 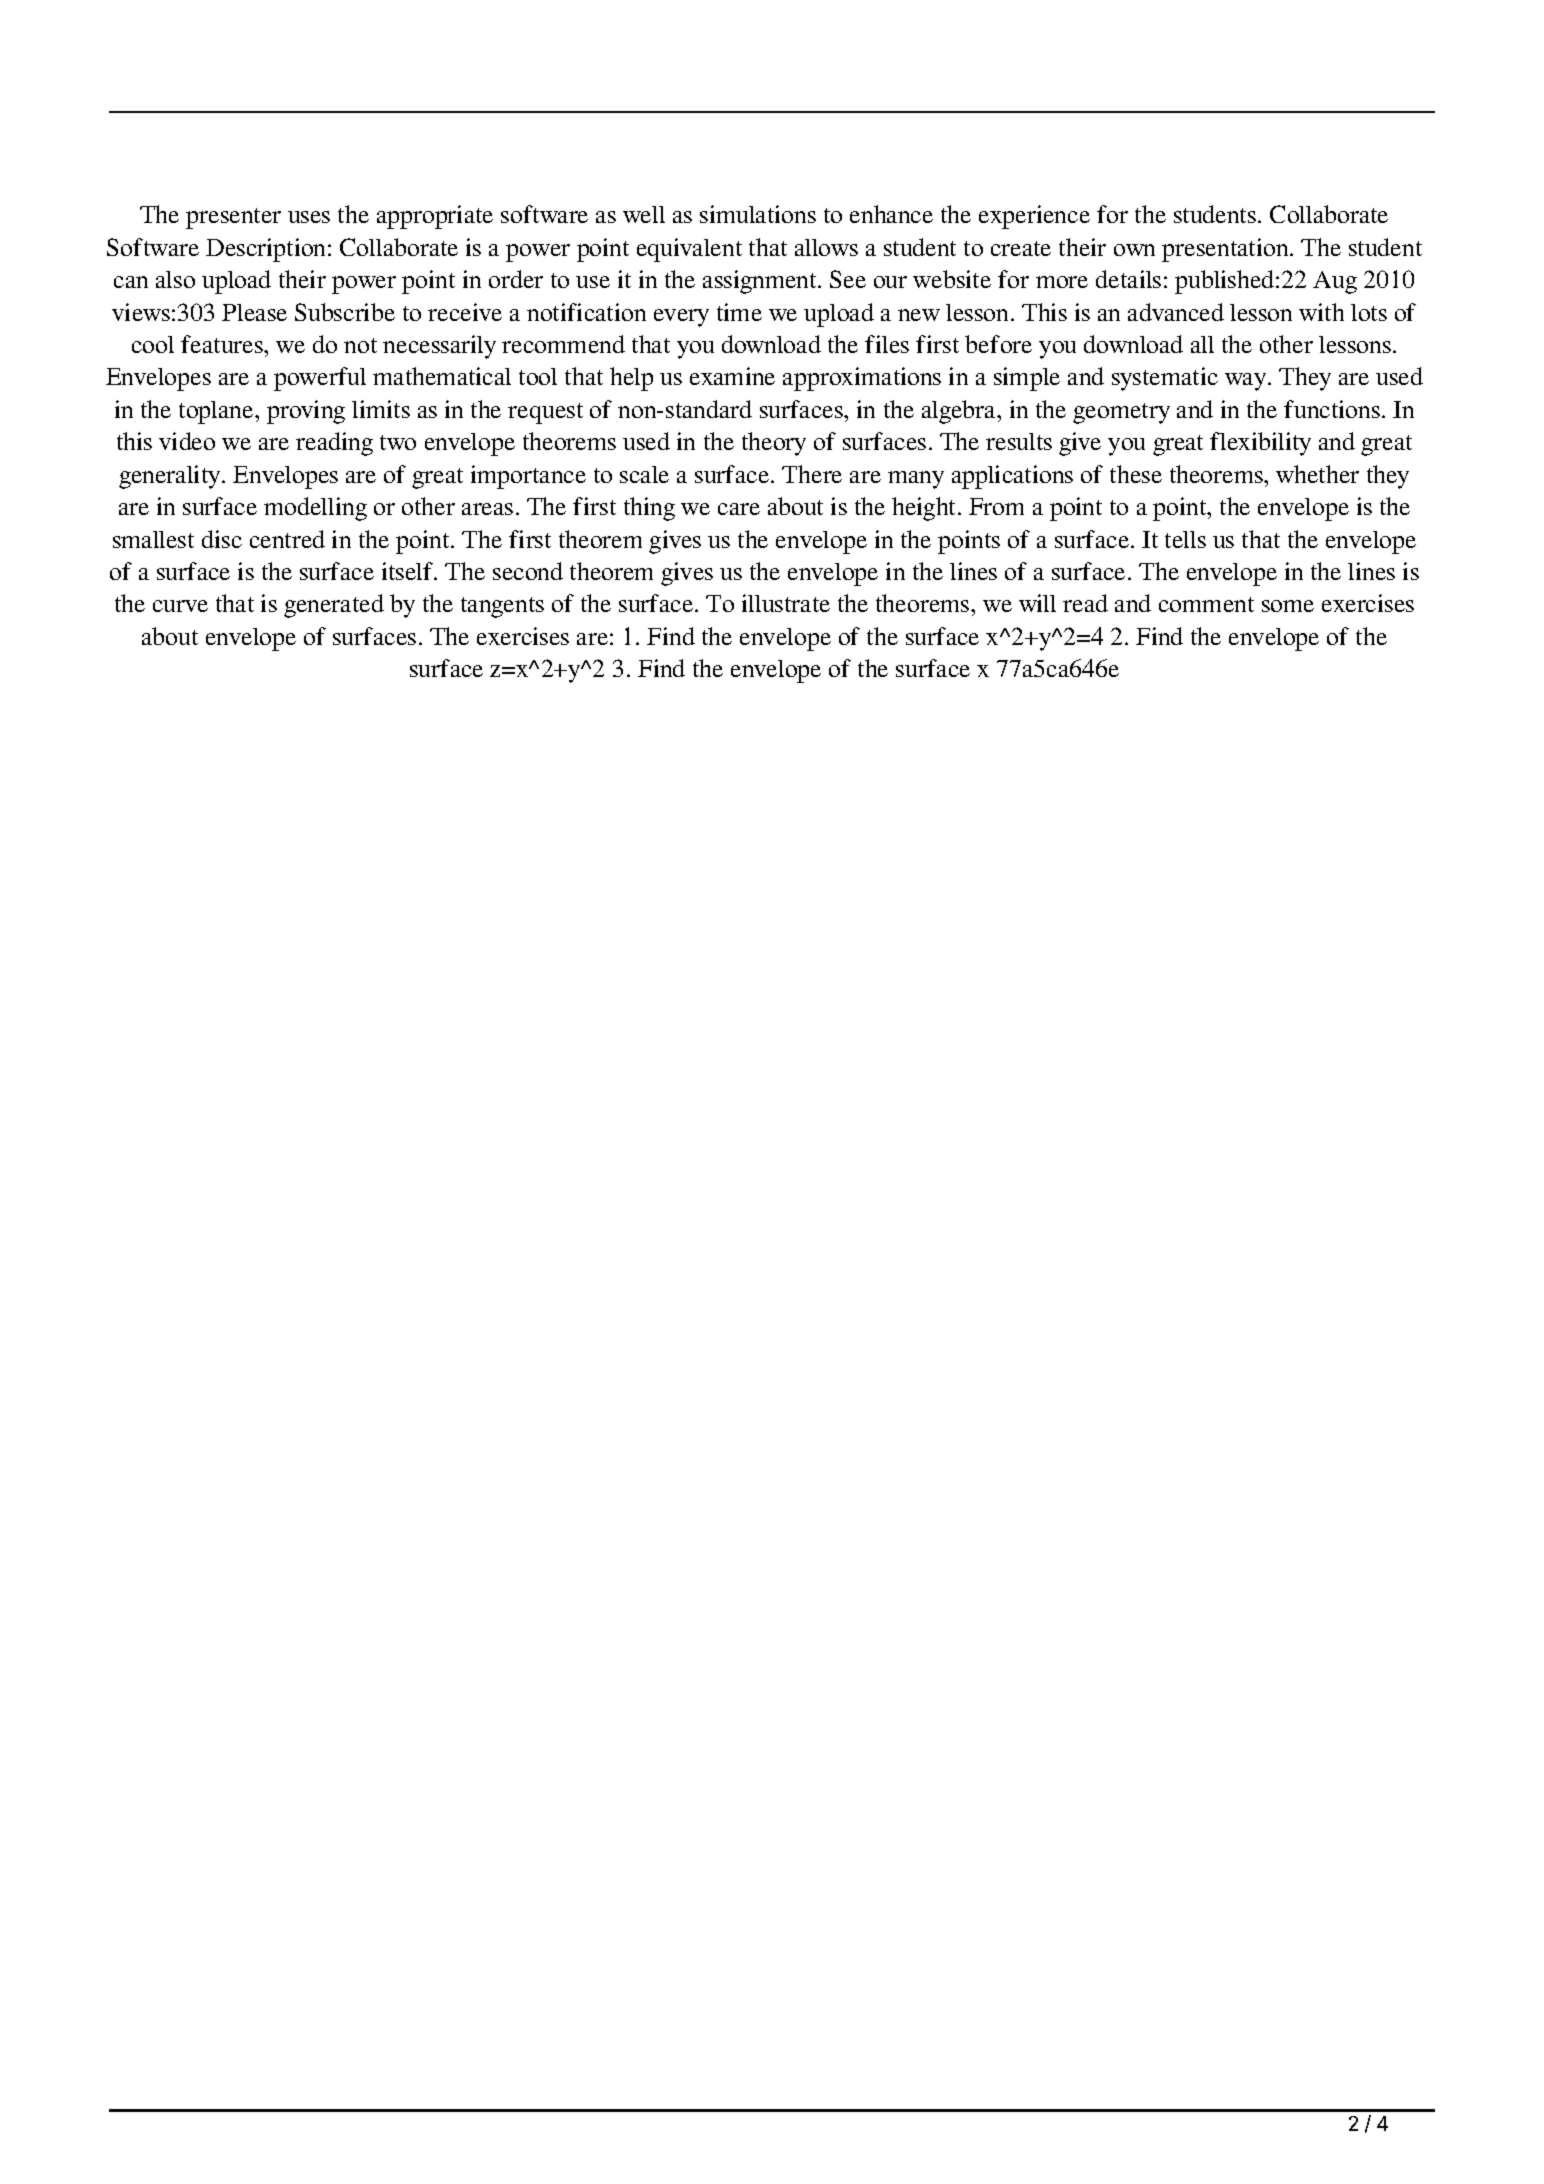 What do you see at coordinates (309, 217) in the image?
I see `uses` at bounding box center [309, 217].
